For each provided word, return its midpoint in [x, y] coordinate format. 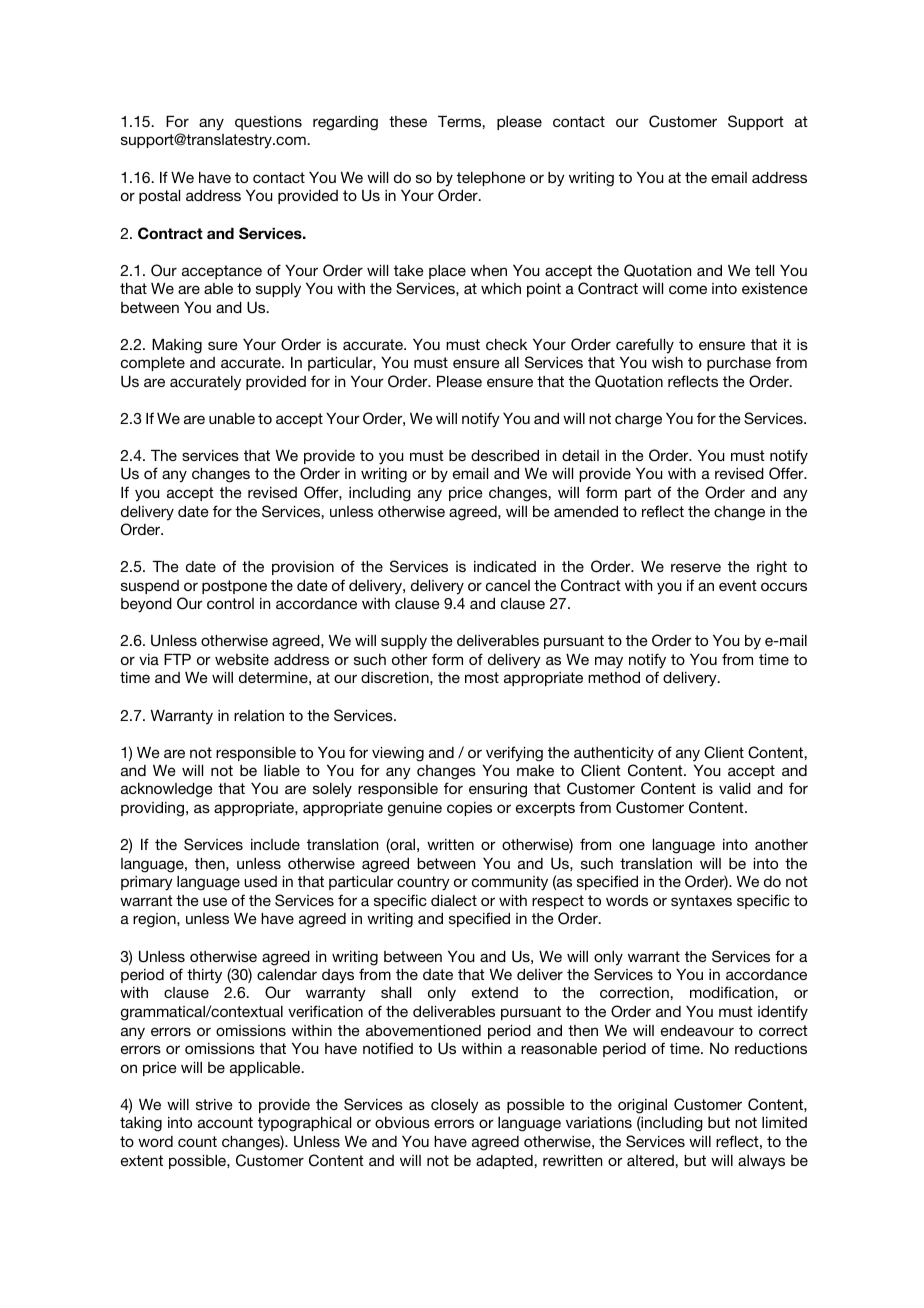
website [242, 659]
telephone [491, 179]
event [738, 585]
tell [764, 270]
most [482, 677]
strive [214, 1104]
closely [455, 1106]
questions [268, 123]
